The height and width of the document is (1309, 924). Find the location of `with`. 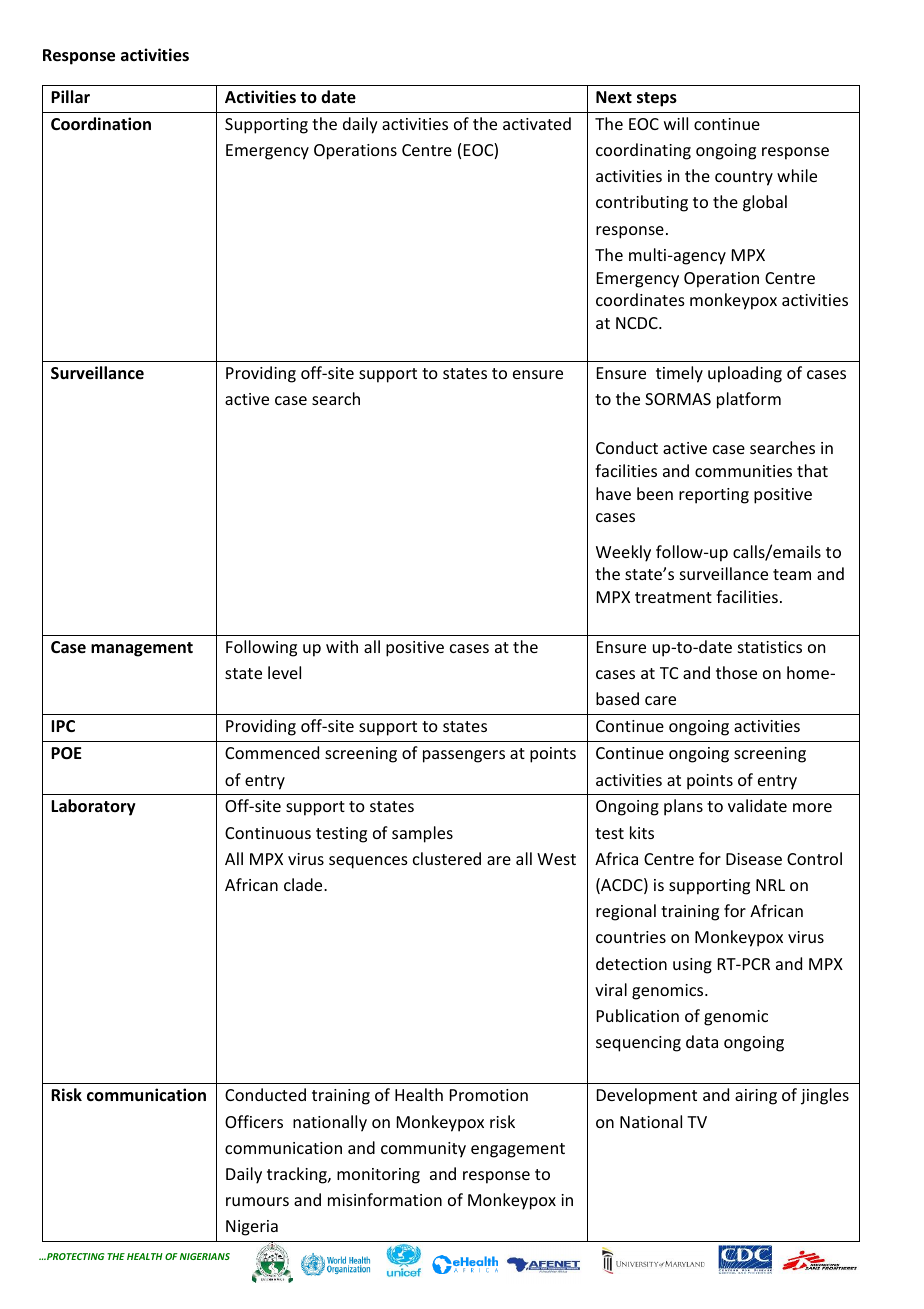

with is located at coordinates (342, 646).
